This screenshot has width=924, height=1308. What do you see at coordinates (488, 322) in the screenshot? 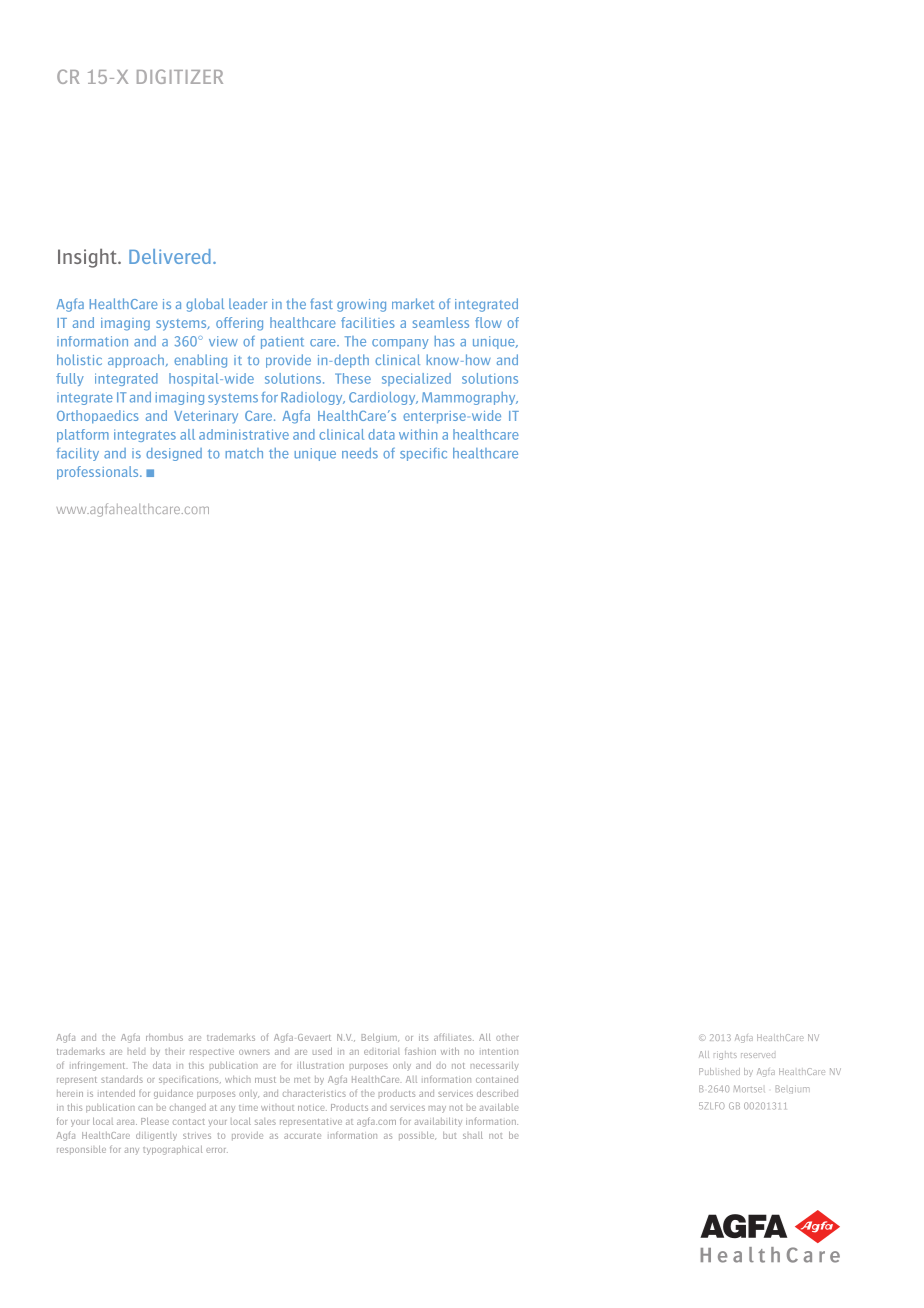
I see `flow` at bounding box center [488, 322].
